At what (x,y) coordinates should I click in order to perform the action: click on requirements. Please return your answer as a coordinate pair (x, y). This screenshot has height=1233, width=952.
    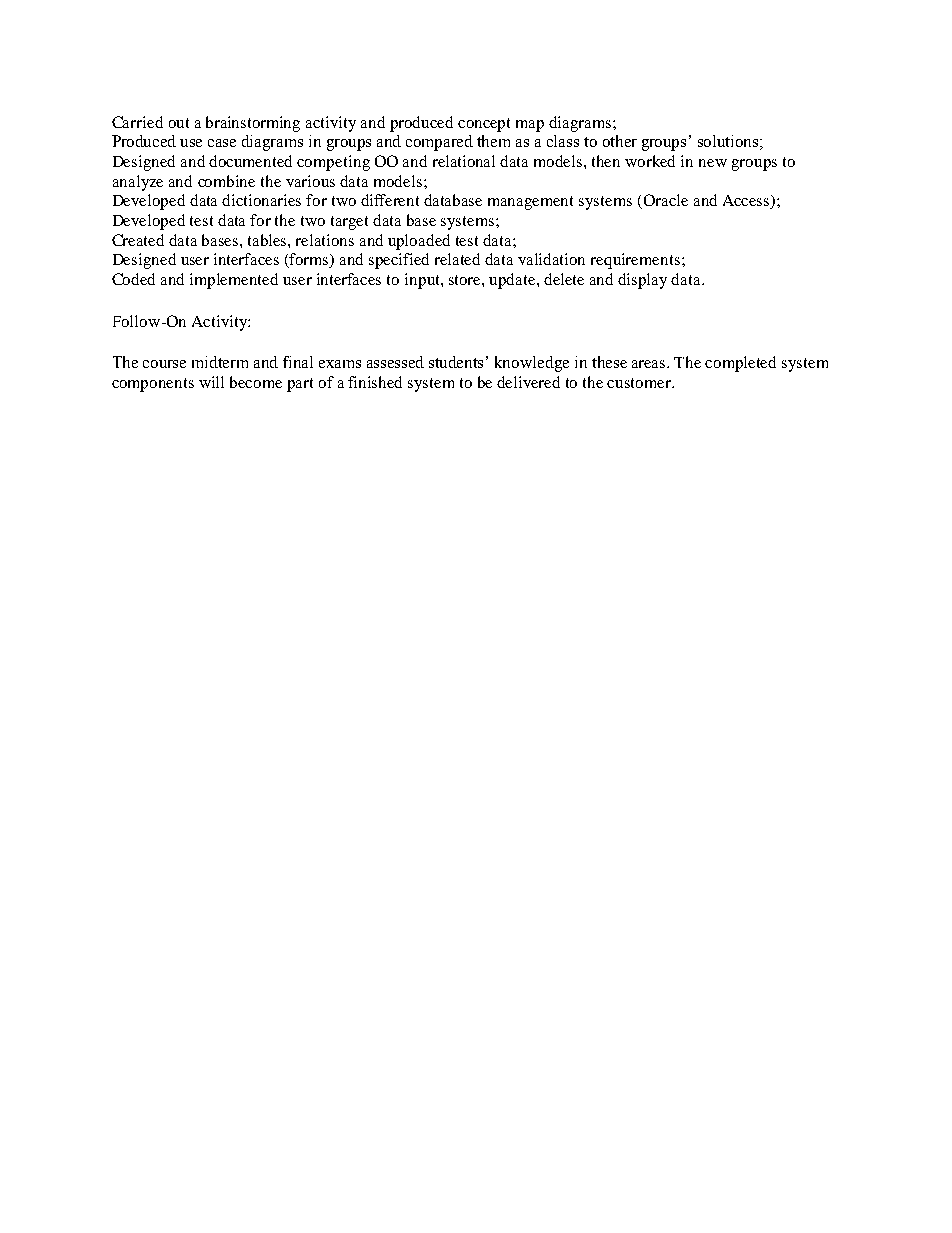
    Looking at the image, I should click on (635, 261).
